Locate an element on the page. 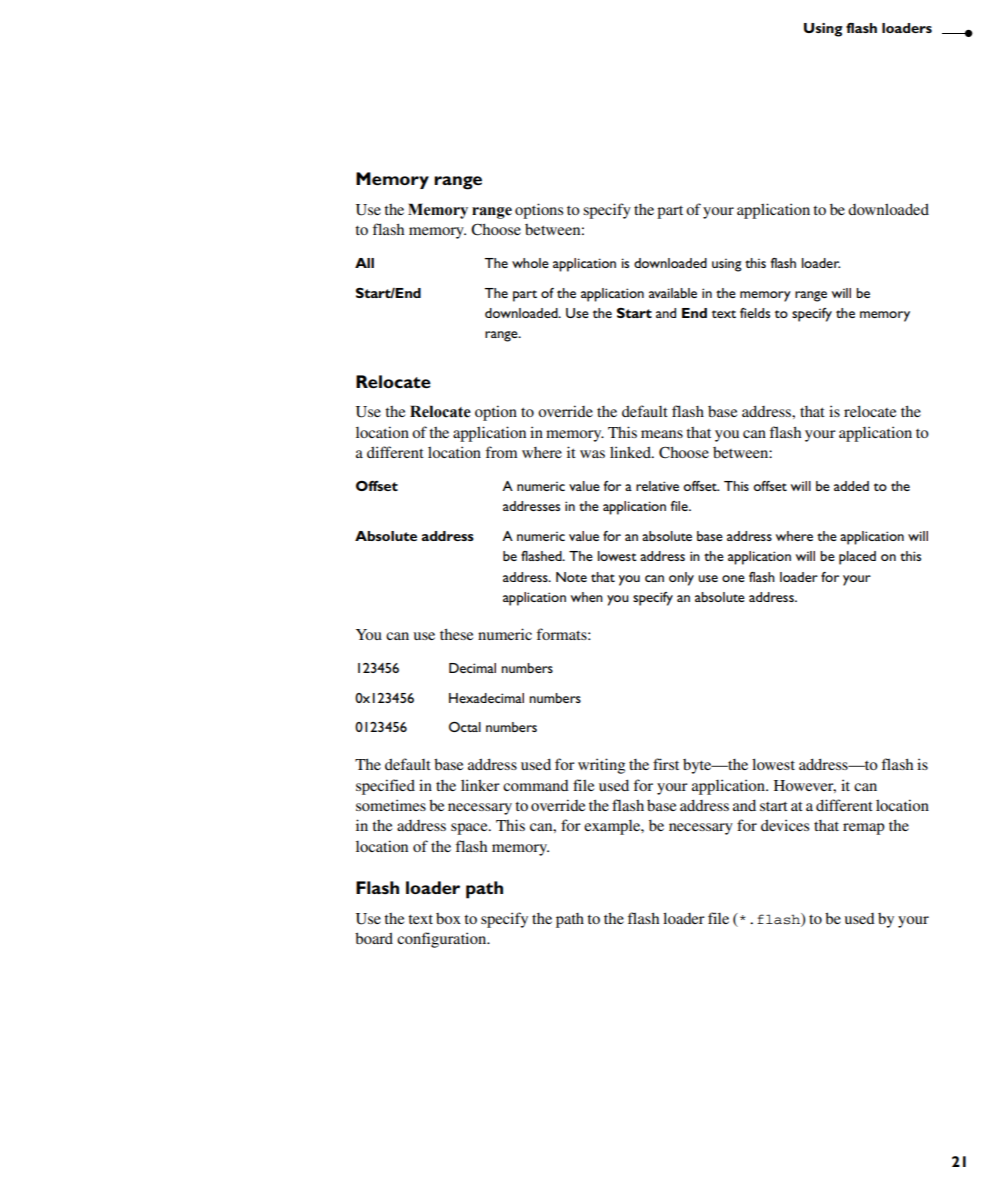 This page has height=1204, width=995. fields is located at coordinates (755, 313).
